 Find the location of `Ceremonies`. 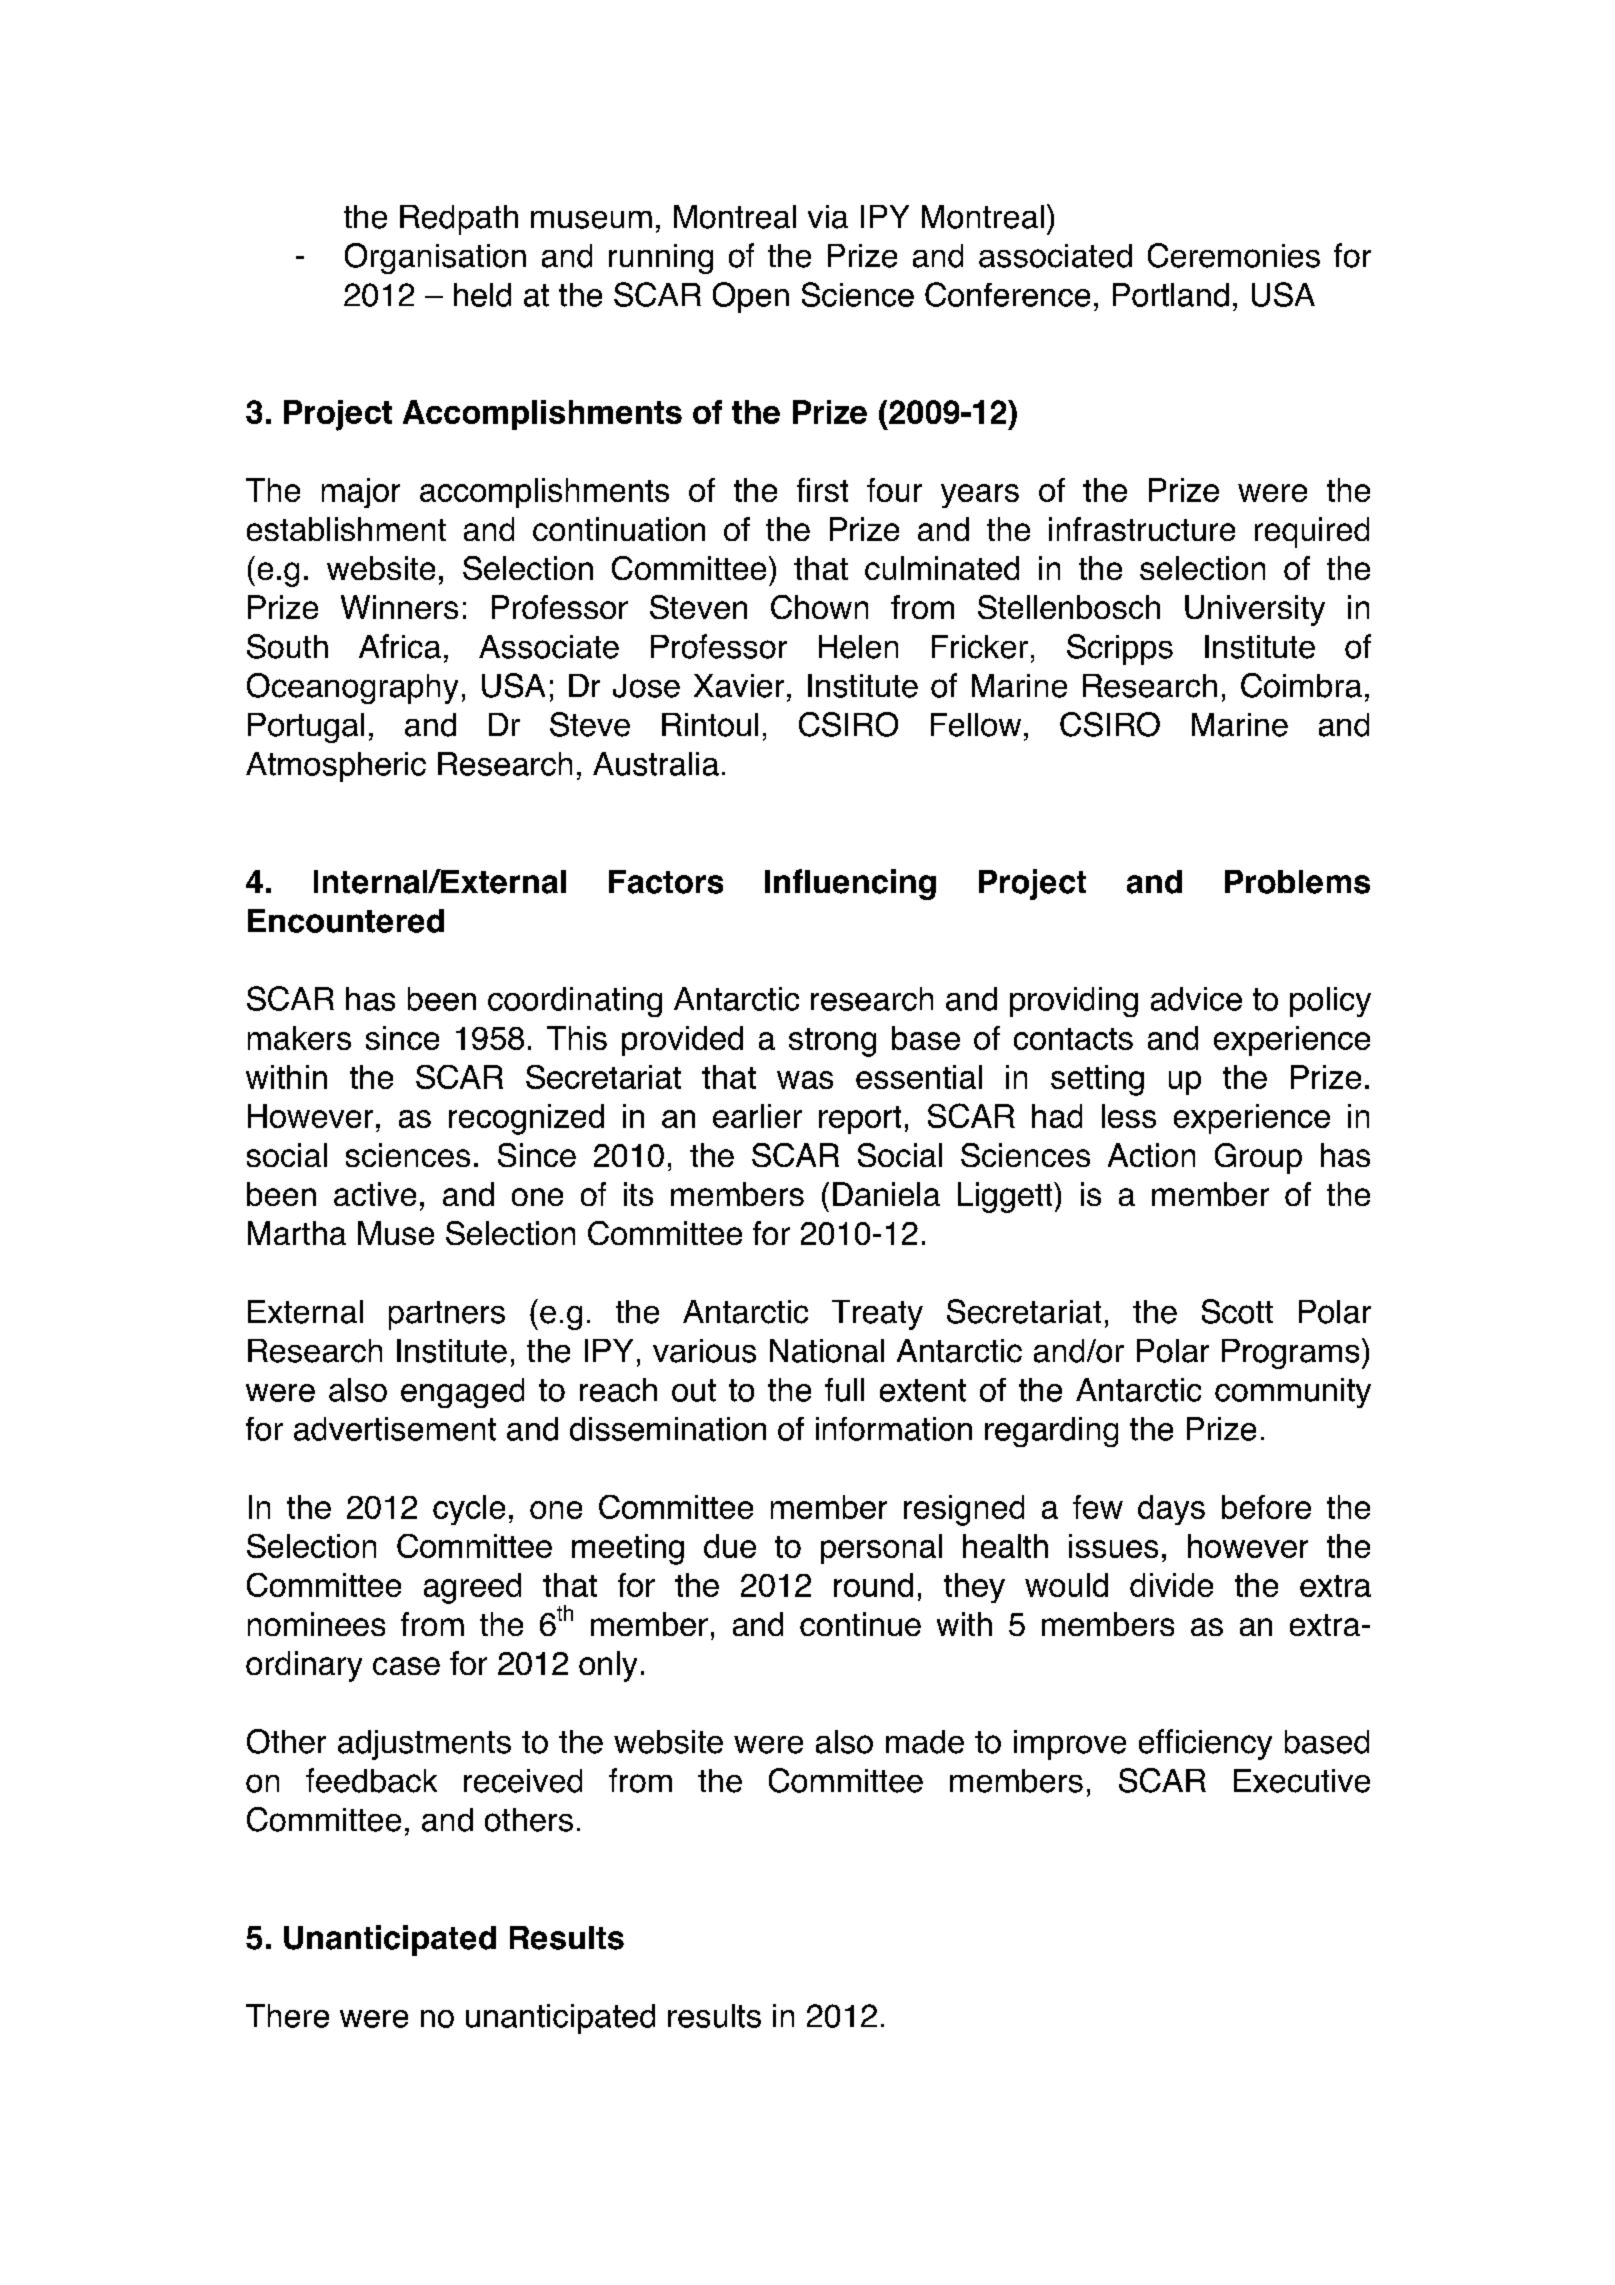

Ceremonies is located at coordinates (1234, 255).
